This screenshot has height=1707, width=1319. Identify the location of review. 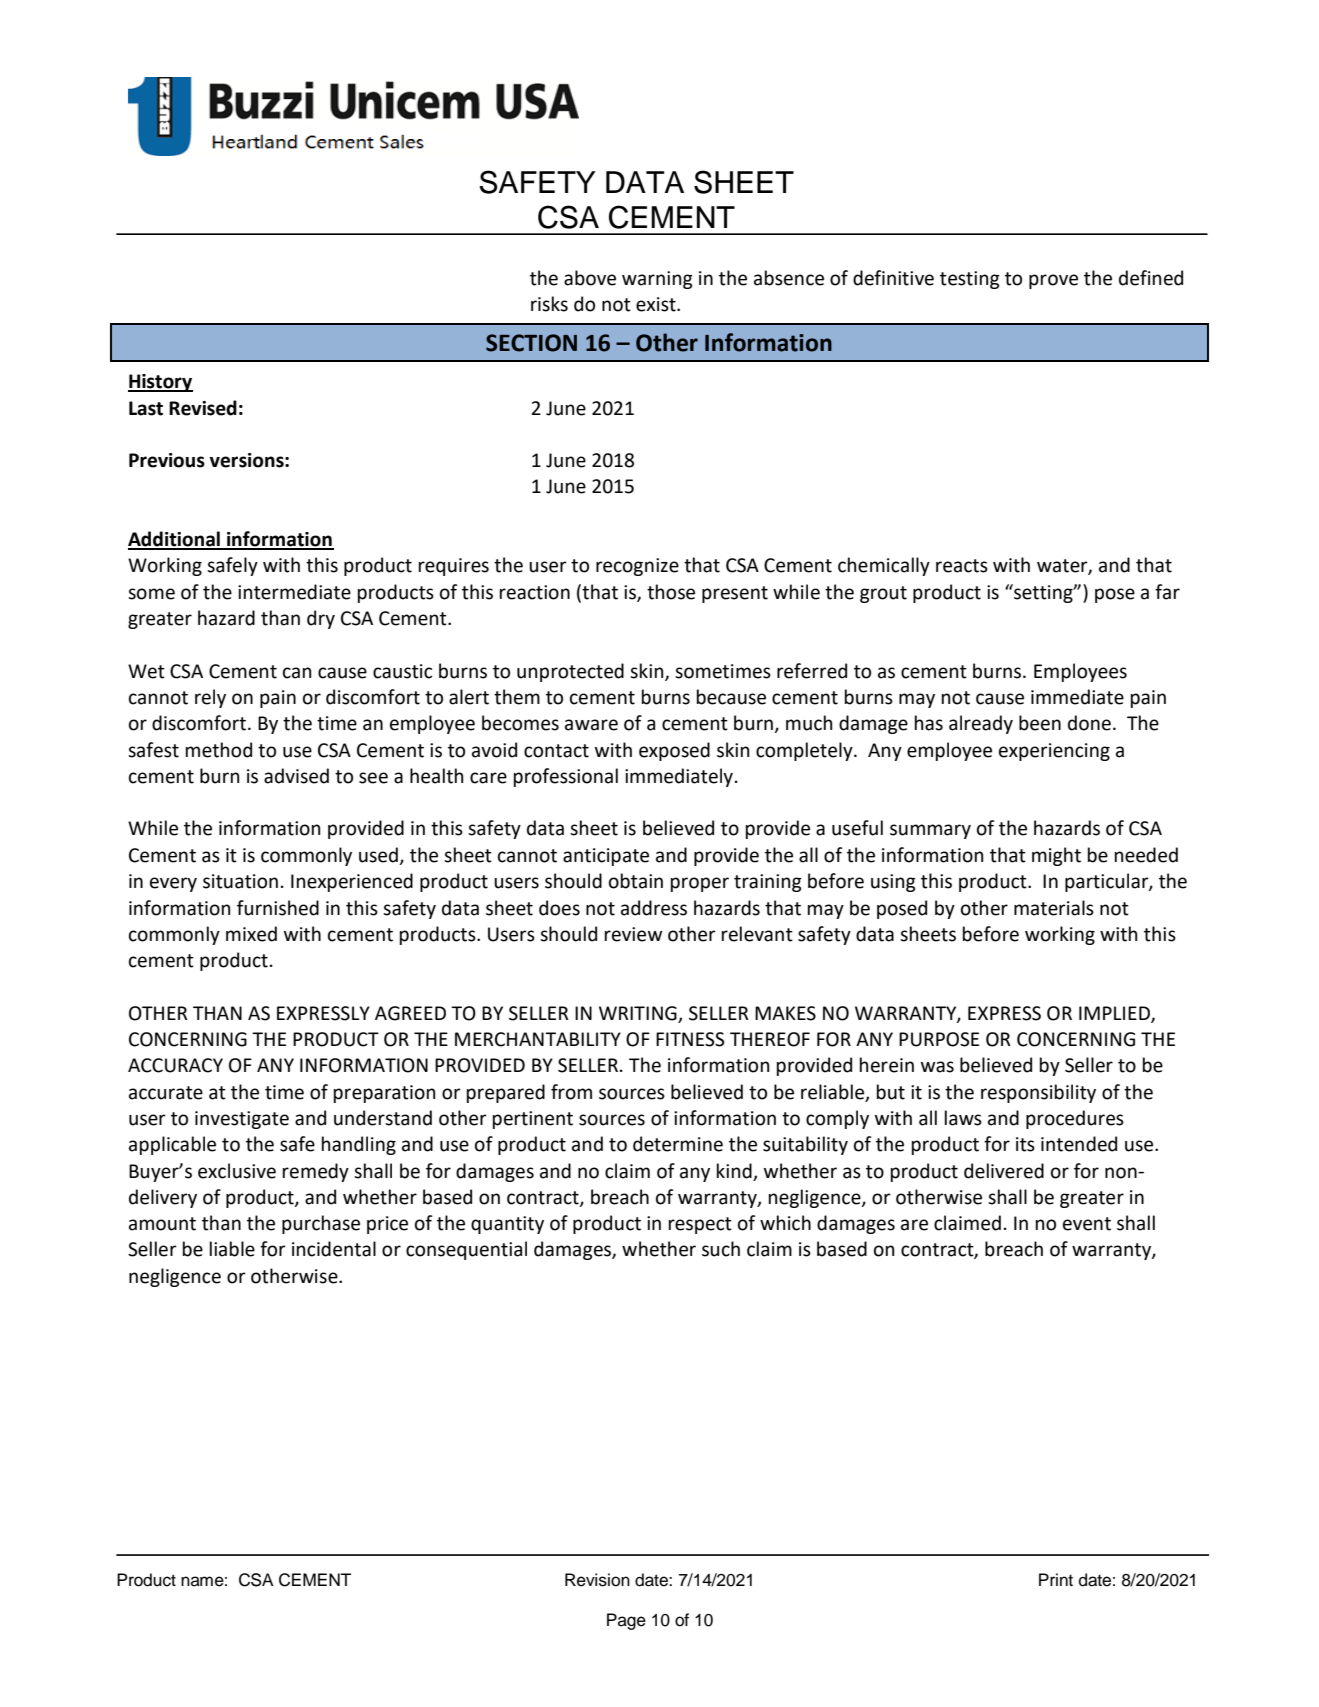
(633, 934).
